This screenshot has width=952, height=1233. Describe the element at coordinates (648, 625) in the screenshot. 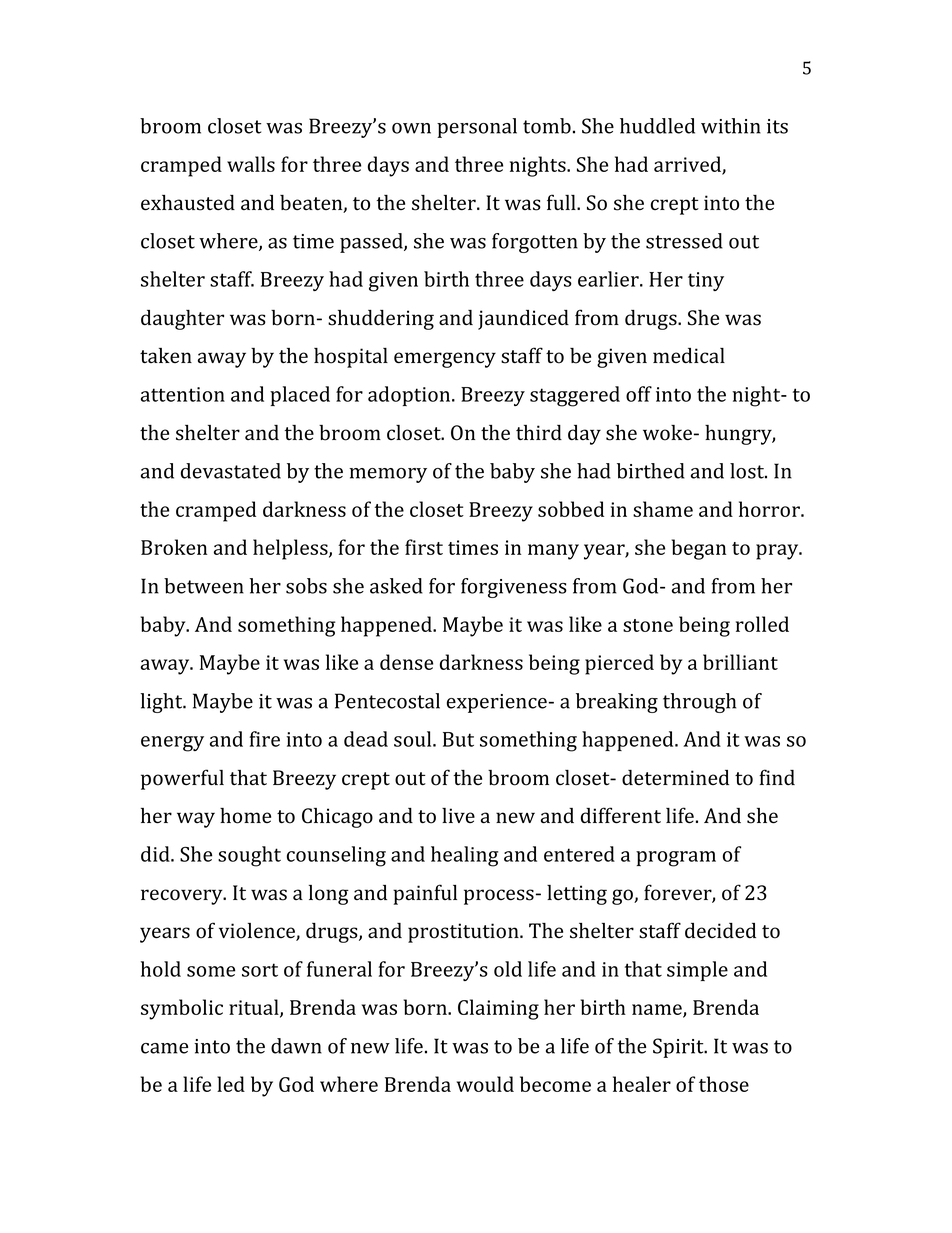

I see `stone` at that location.
